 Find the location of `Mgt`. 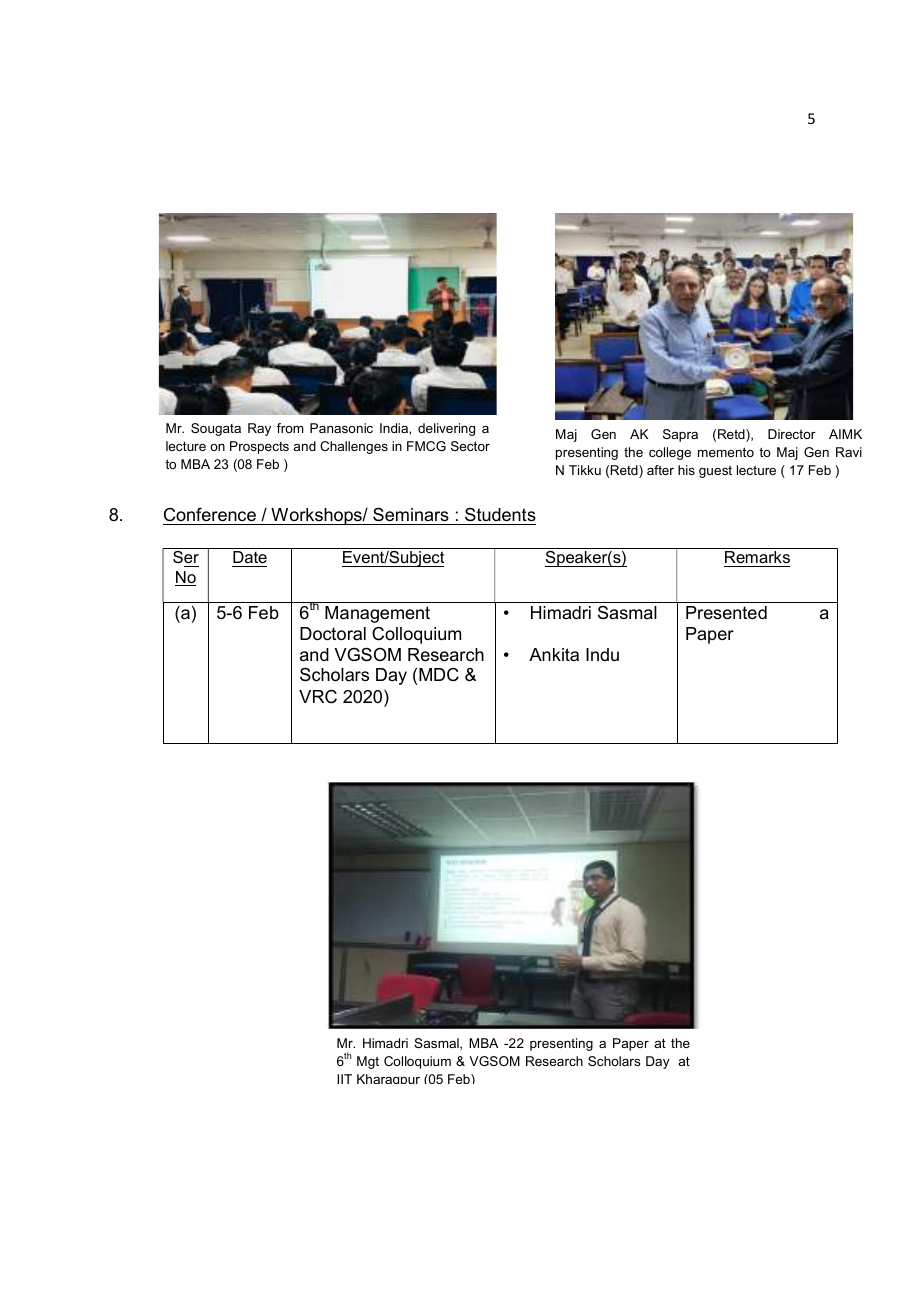

Mgt is located at coordinates (368, 1062).
